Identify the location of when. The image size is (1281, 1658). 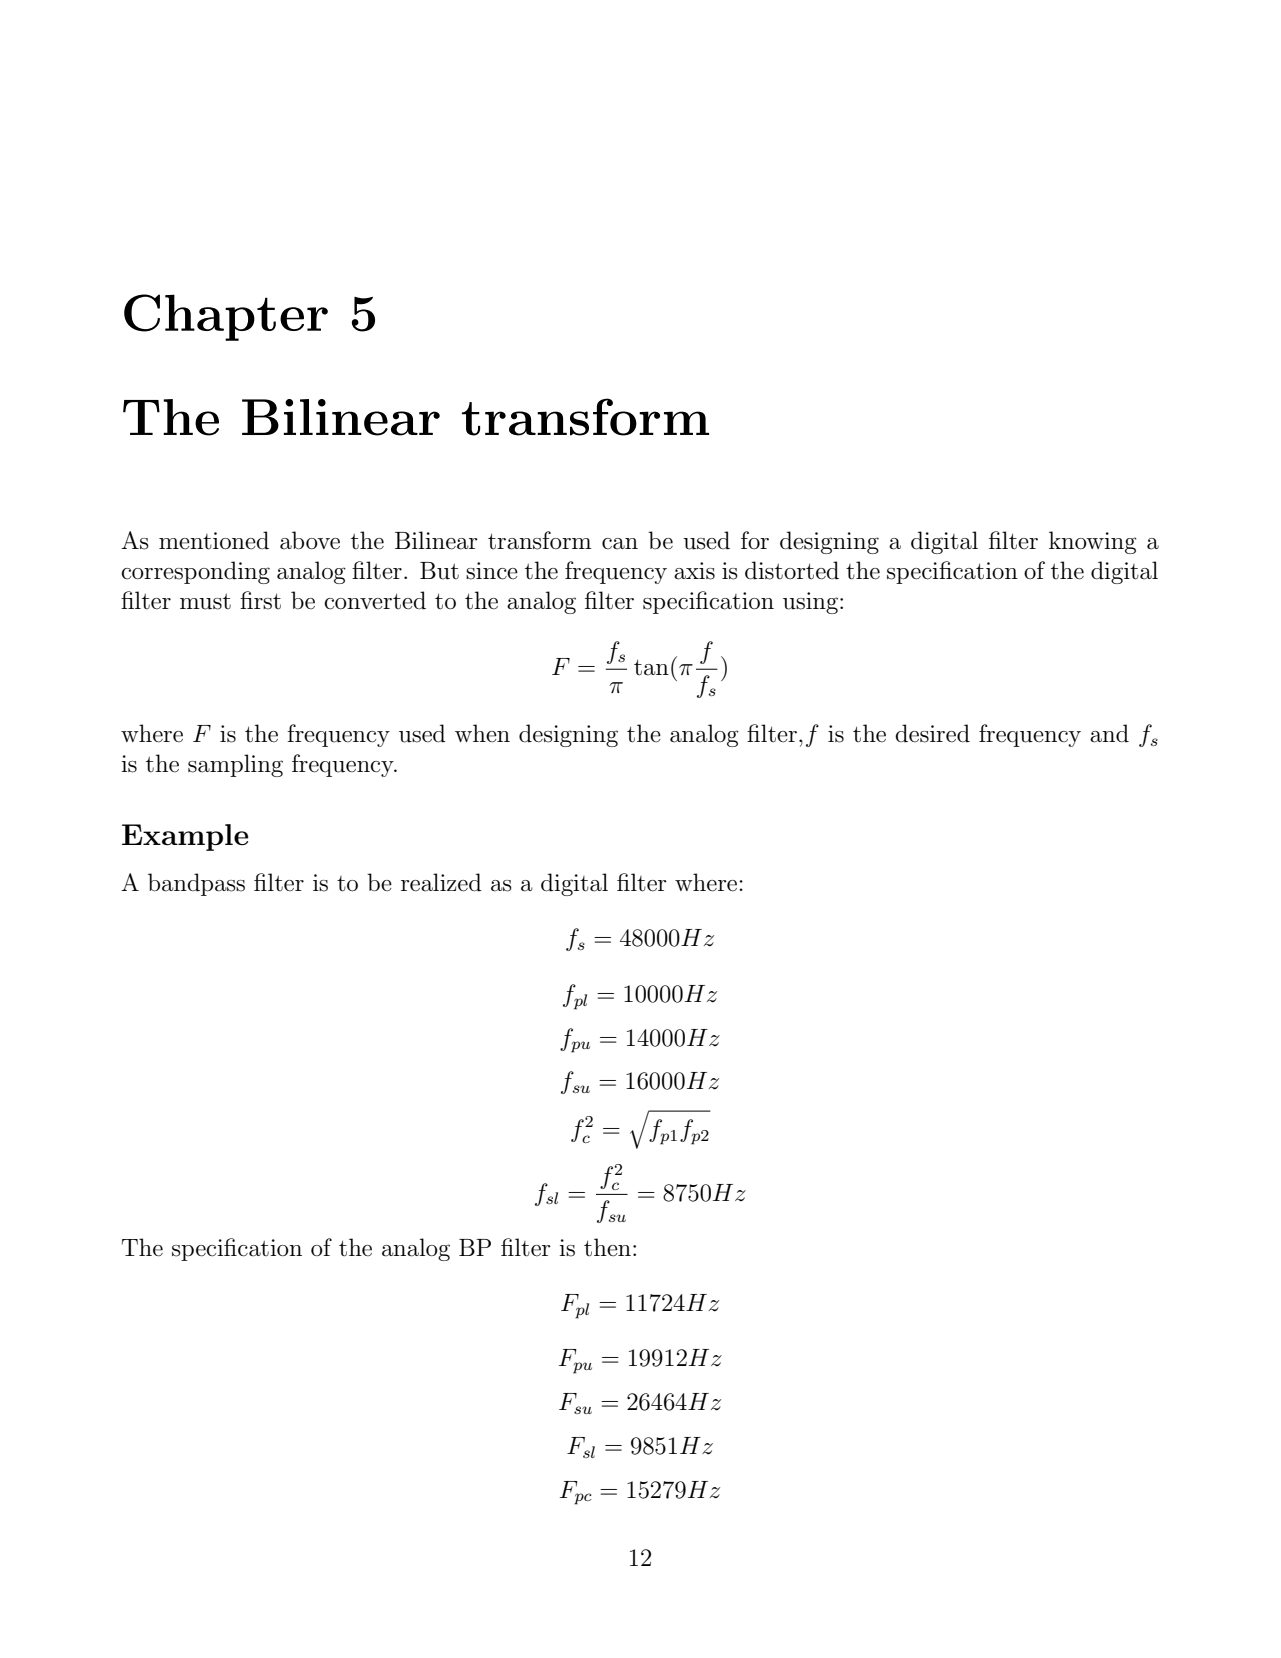
(482, 733).
